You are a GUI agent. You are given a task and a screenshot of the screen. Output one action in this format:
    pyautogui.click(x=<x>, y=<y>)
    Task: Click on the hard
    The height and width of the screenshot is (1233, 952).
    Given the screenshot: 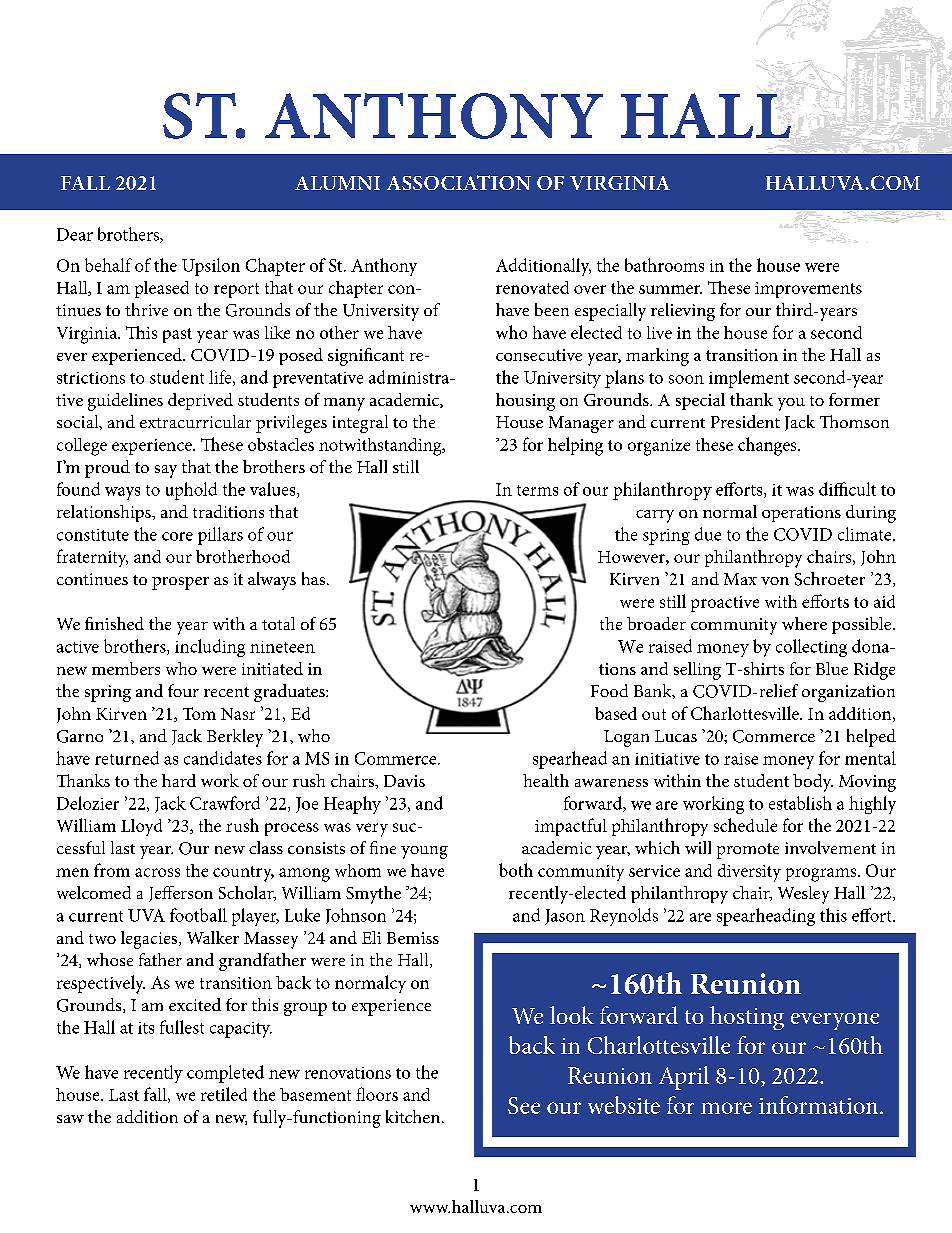 What is the action you would take?
    pyautogui.click(x=179, y=780)
